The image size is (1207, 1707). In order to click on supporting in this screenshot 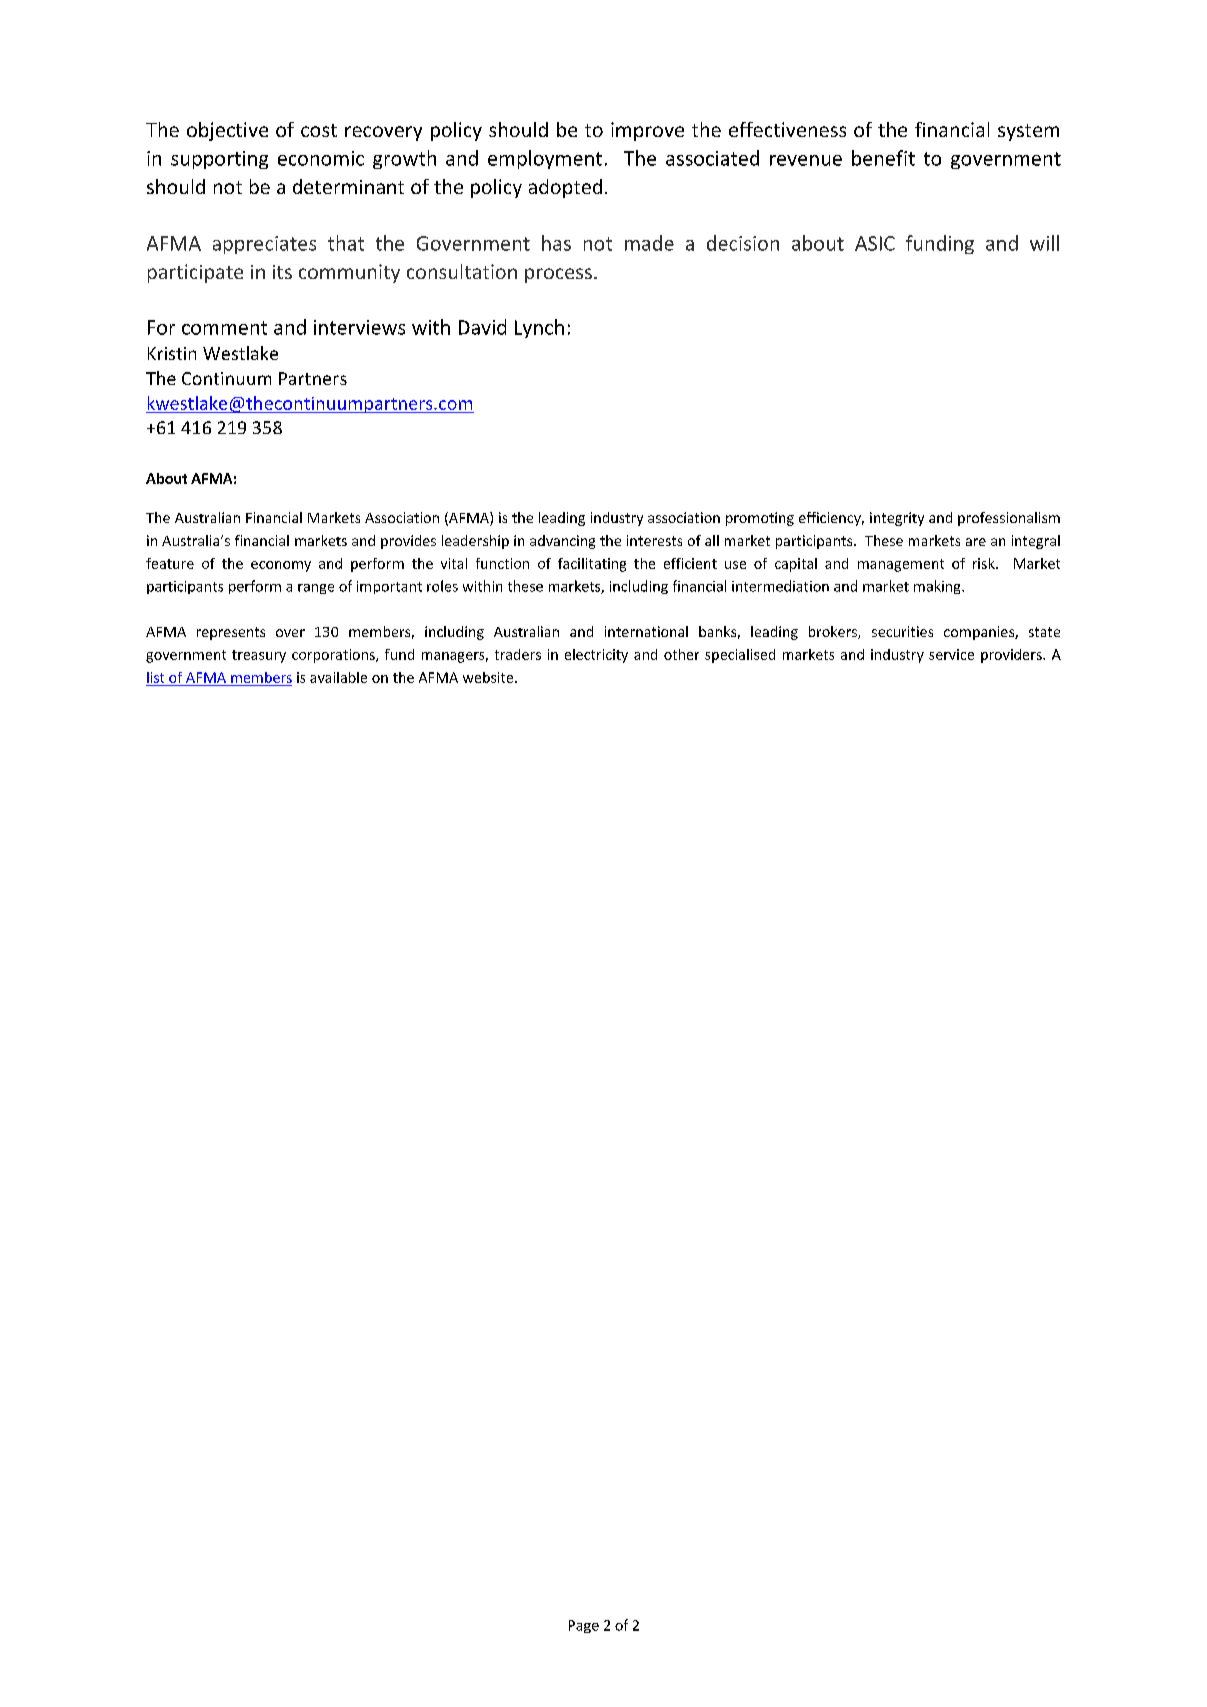, I will do `click(219, 160)`.
